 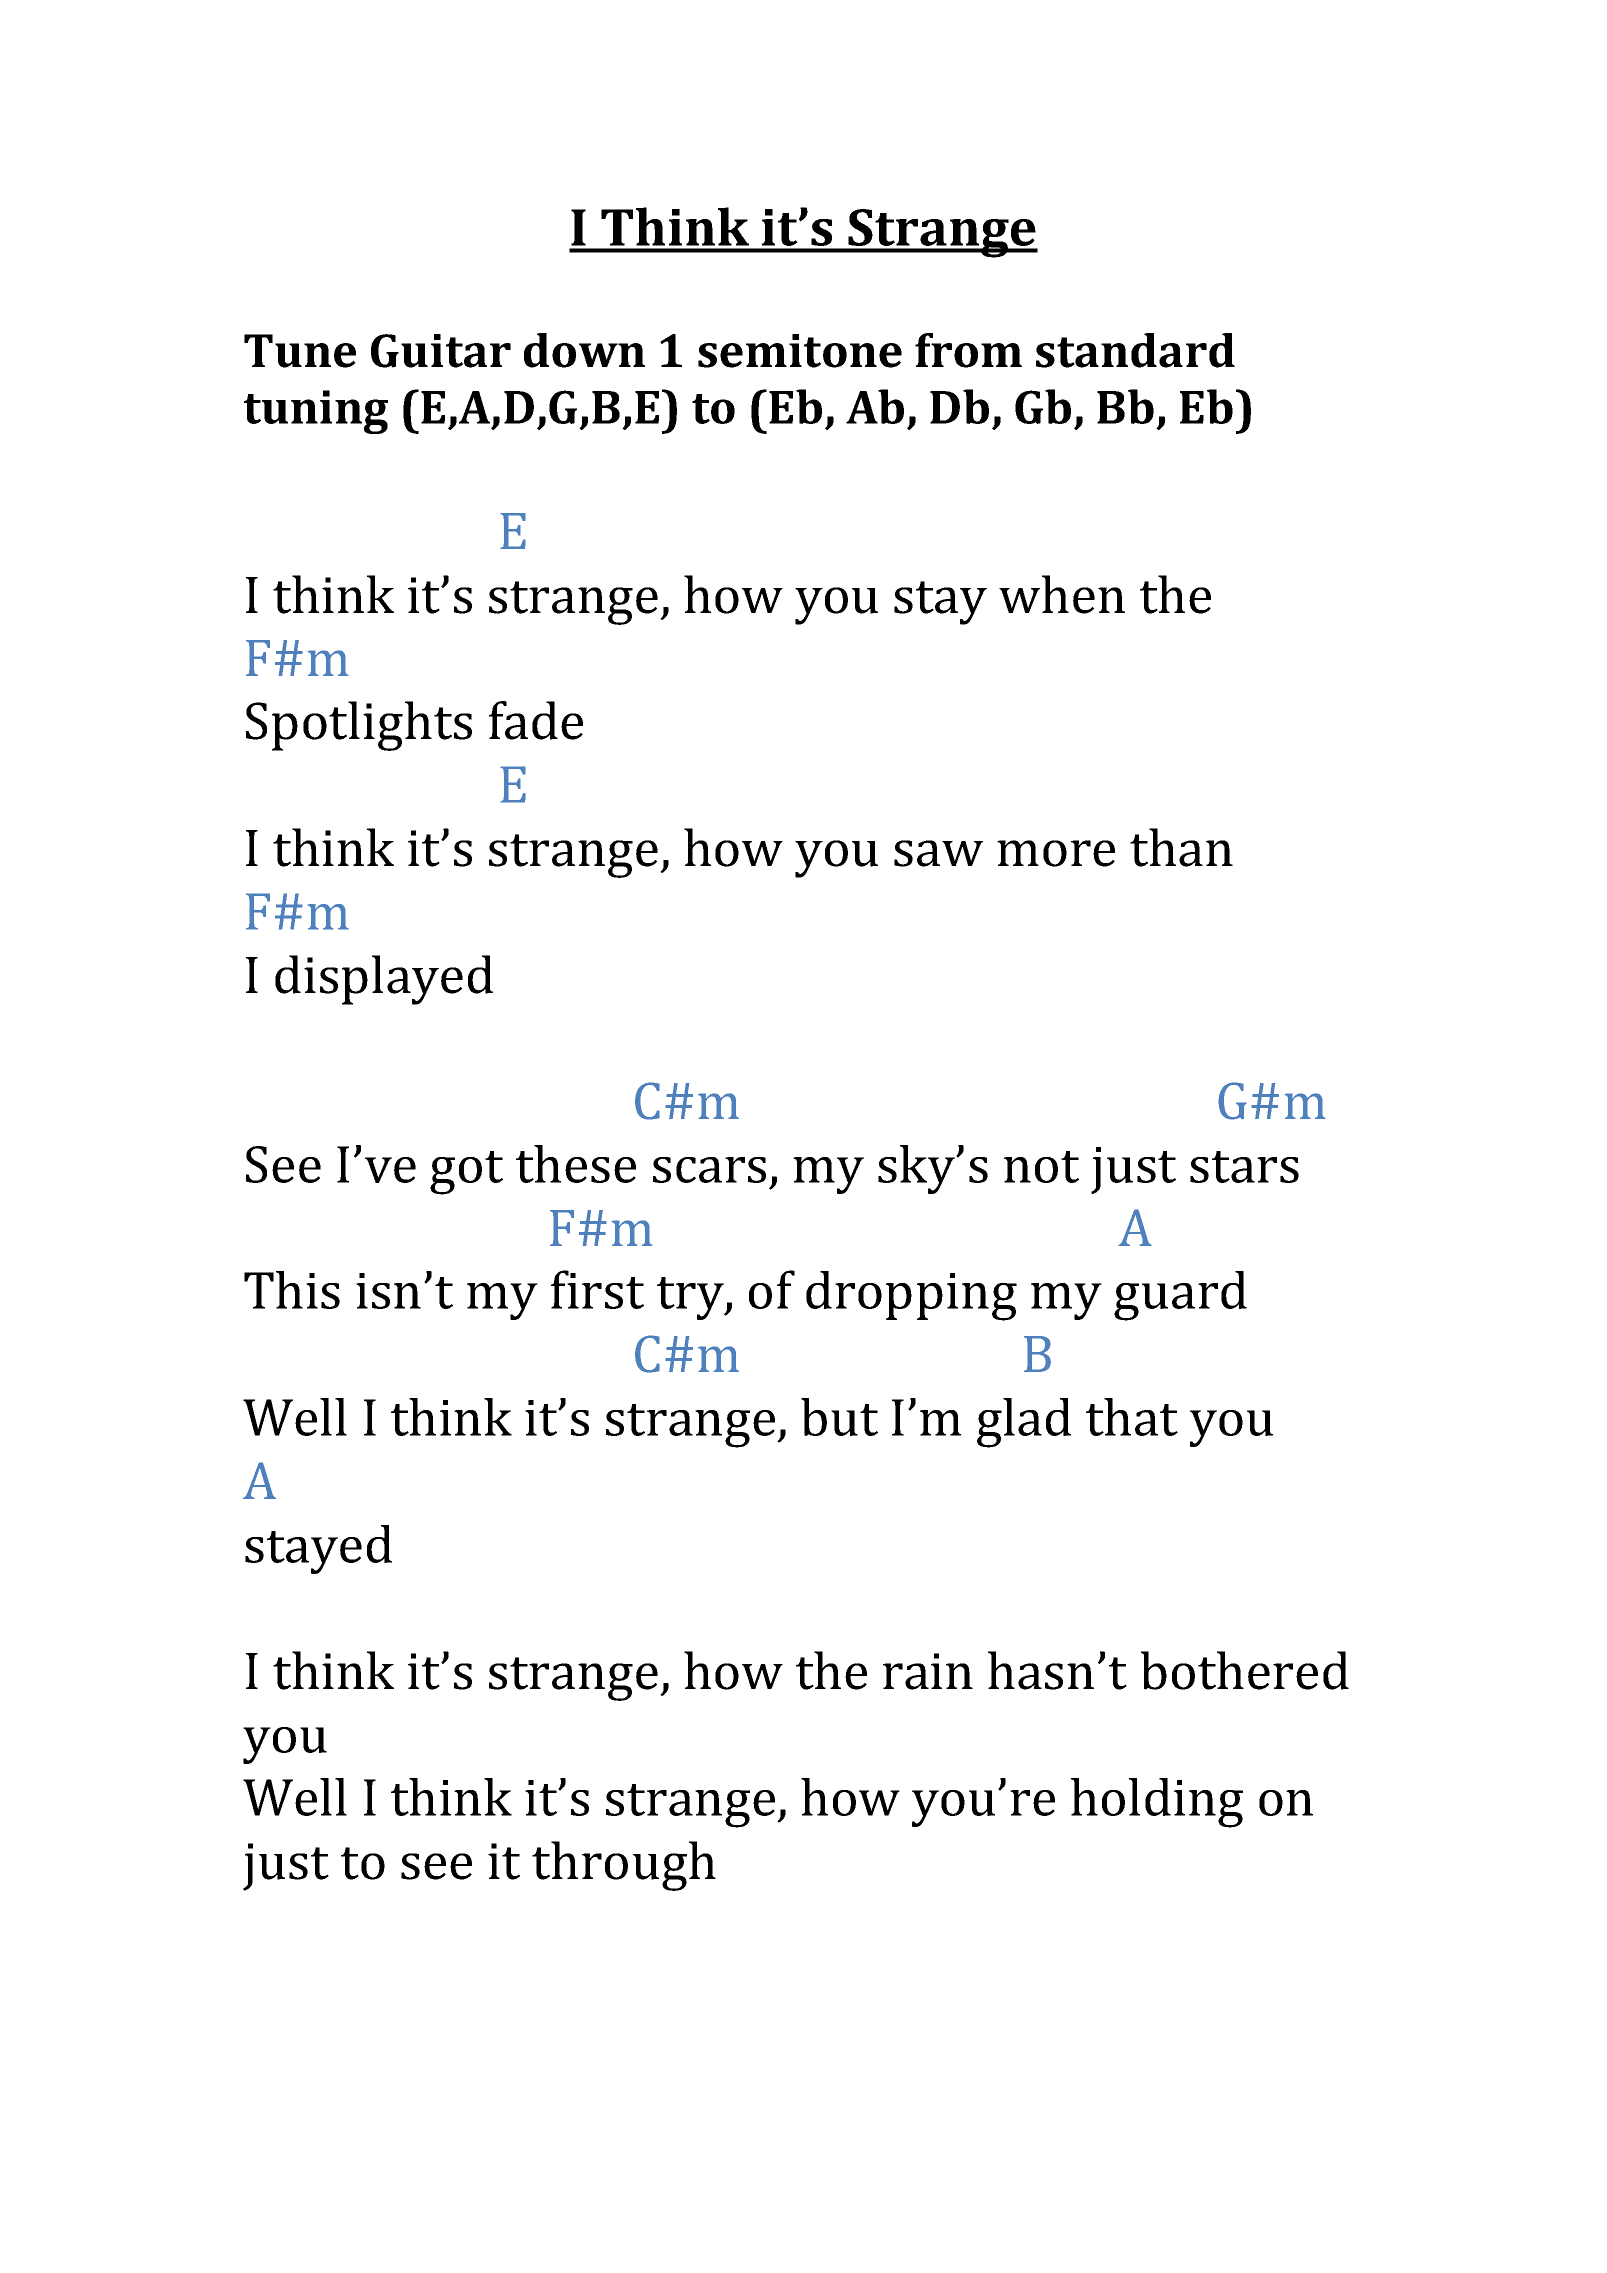 What do you see at coordinates (1157, 1803) in the screenshot?
I see `holding` at bounding box center [1157, 1803].
